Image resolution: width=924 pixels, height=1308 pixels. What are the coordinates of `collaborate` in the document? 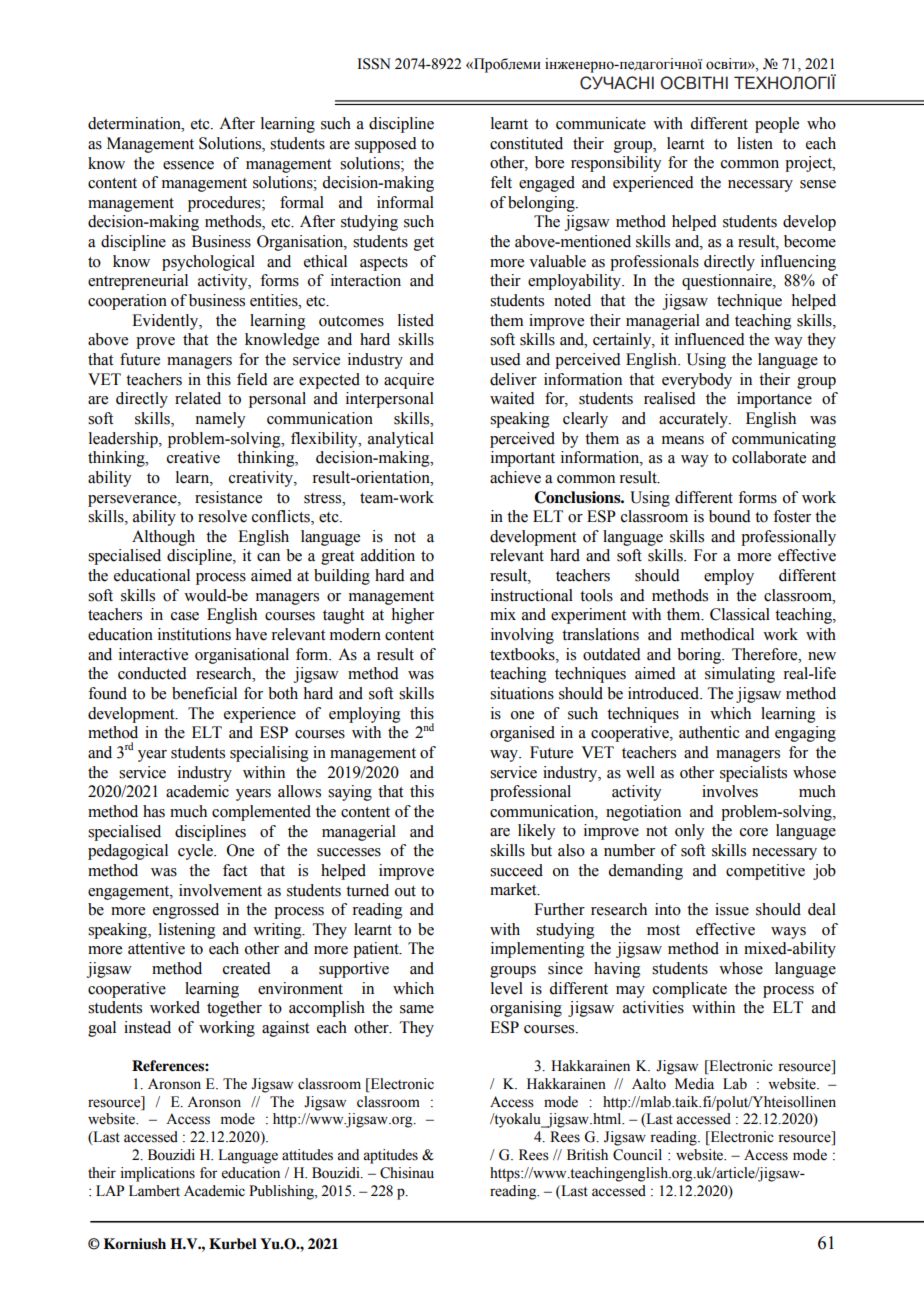 It's located at (769, 457).
